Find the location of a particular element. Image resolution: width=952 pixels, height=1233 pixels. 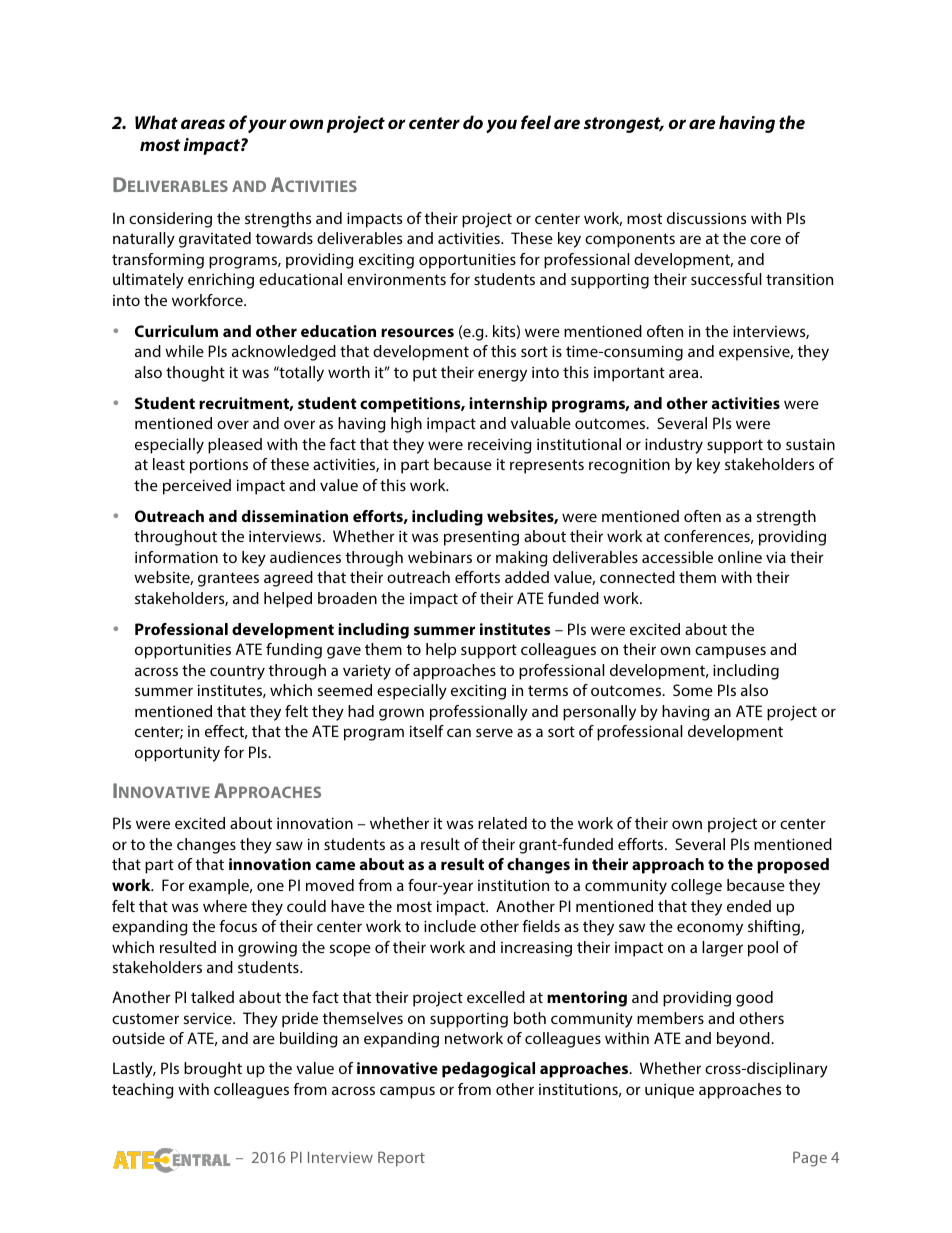

include is located at coordinates (450, 926).
